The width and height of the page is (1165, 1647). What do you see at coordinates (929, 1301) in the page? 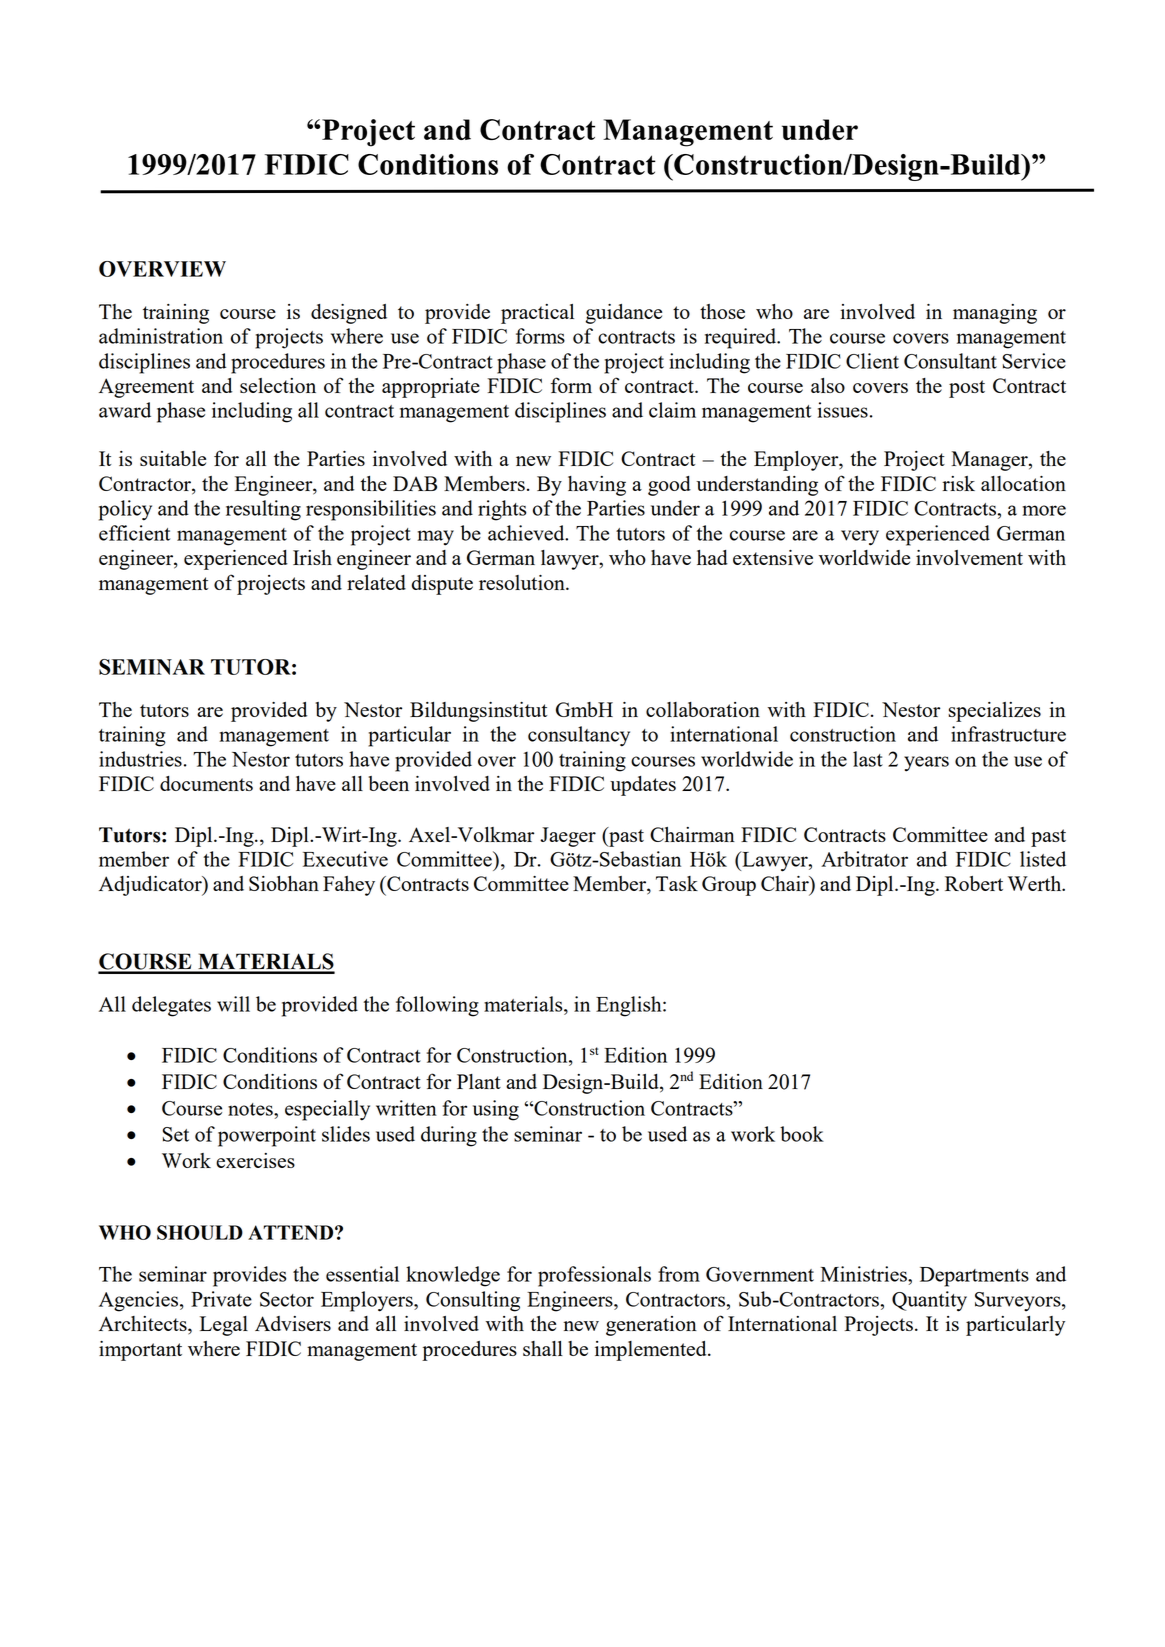
I see `Quantity` at bounding box center [929, 1301].
